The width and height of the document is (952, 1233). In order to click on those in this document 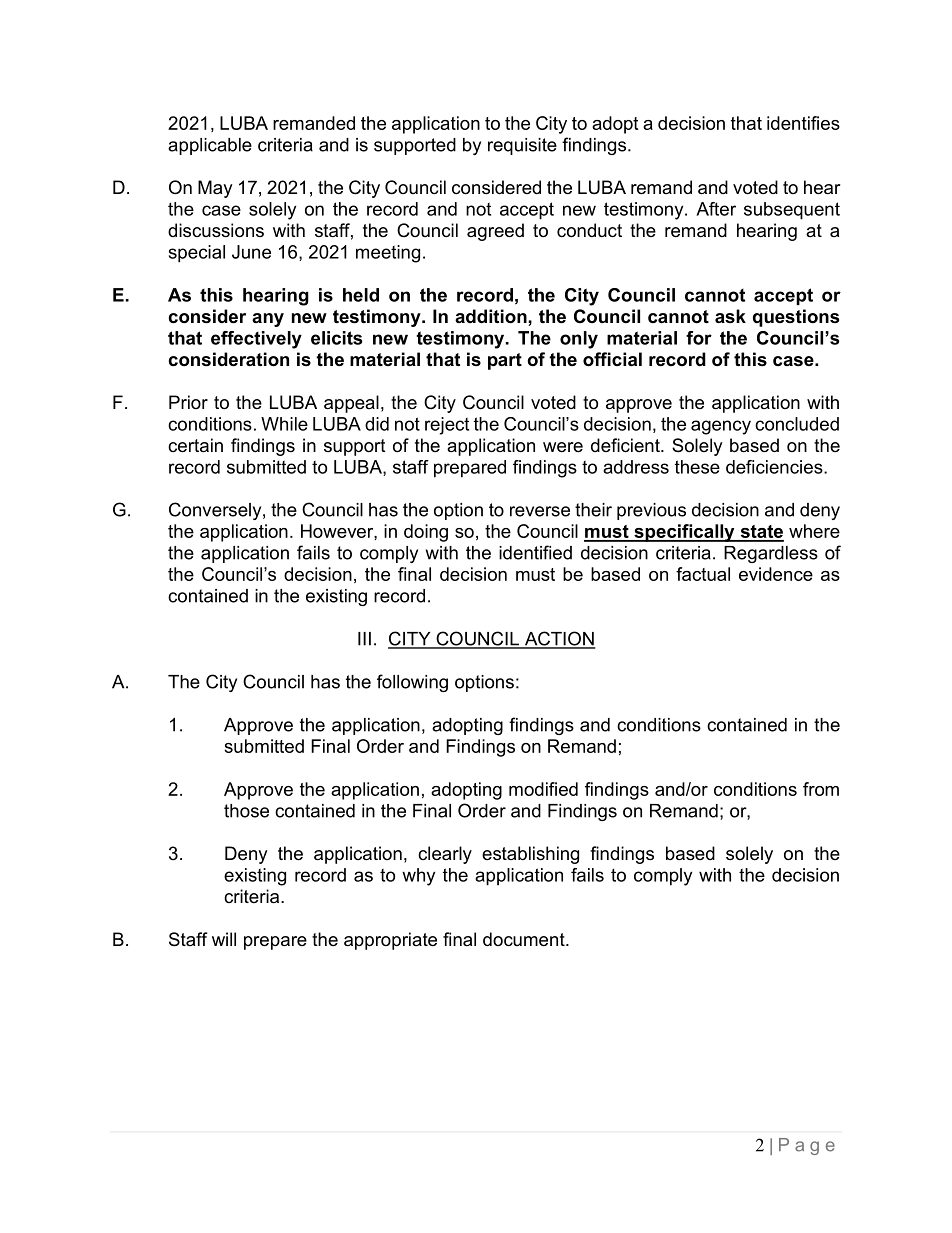, I will do `click(246, 811)`.
